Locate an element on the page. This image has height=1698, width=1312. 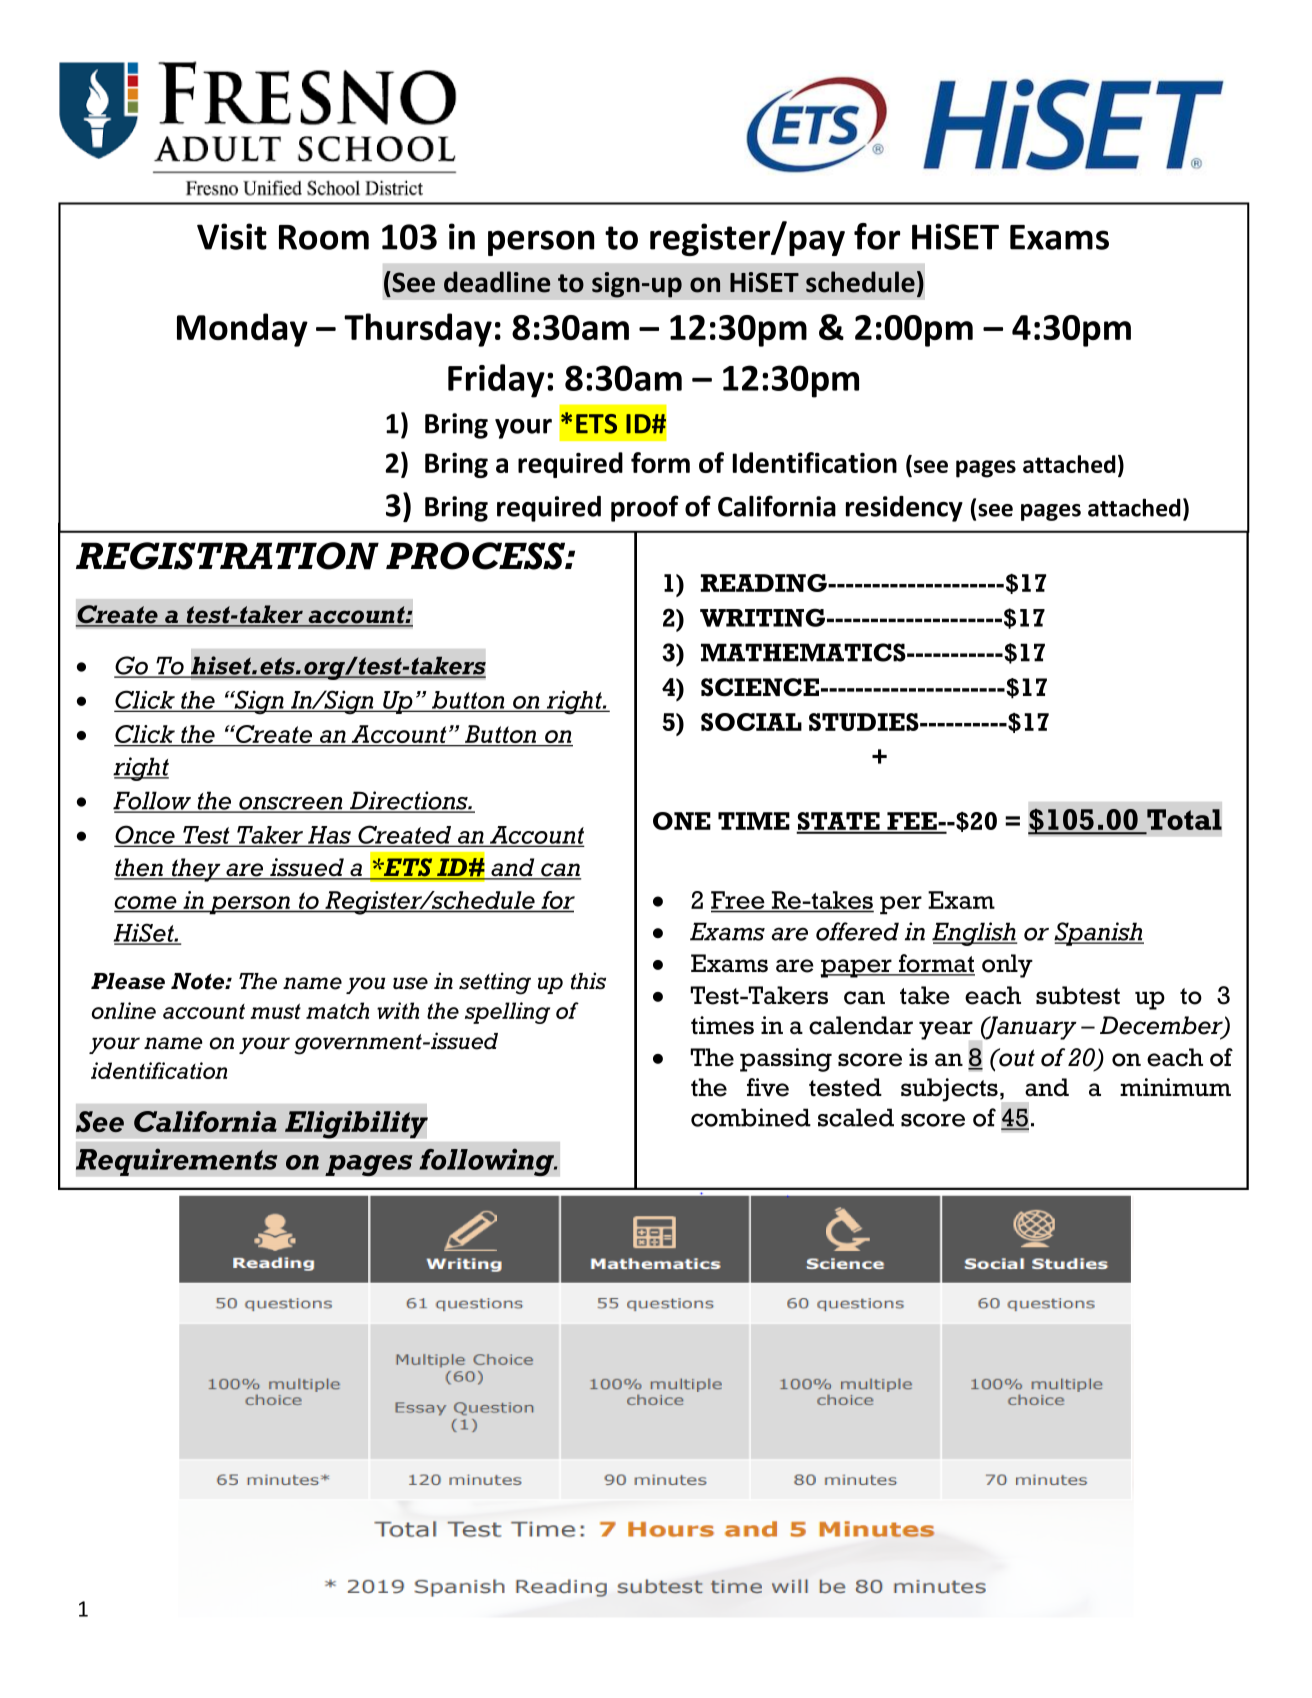
Total is located at coordinates (1183, 821).
